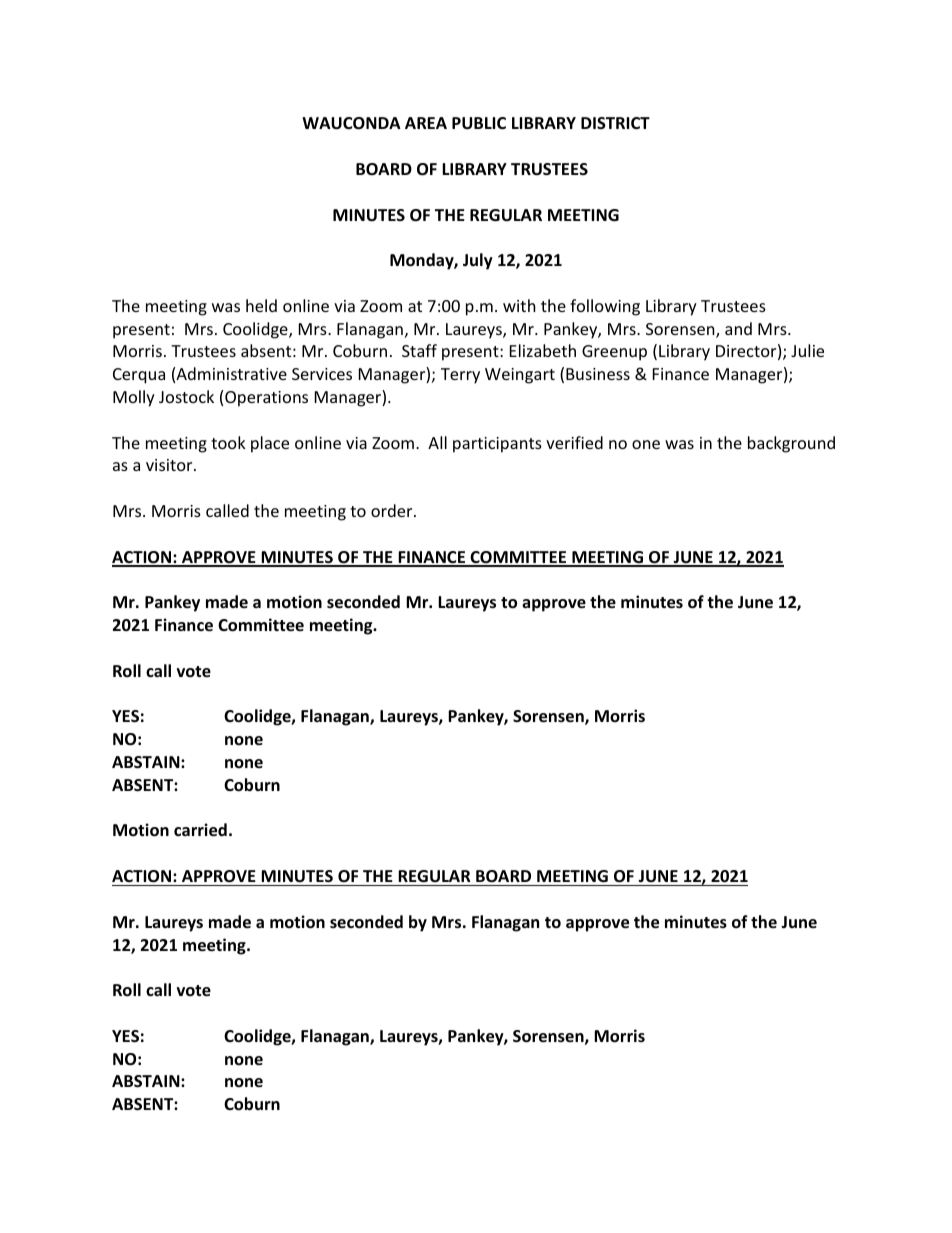 The image size is (952, 1233). Describe the element at coordinates (478, 261) in the page. I see `July` at that location.
